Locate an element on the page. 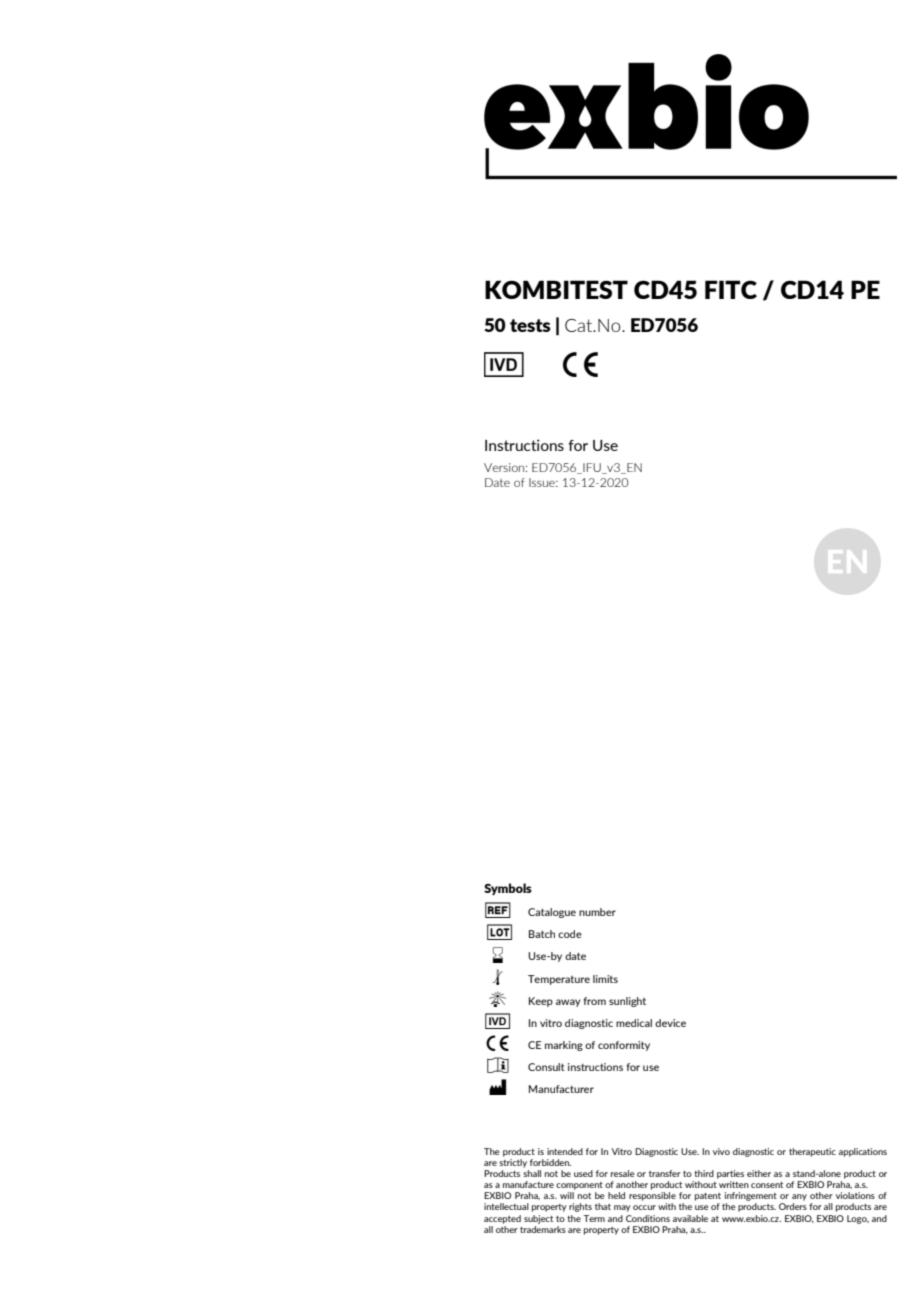 The height and width of the document is (1308, 924). Version is located at coordinates (505, 467).
